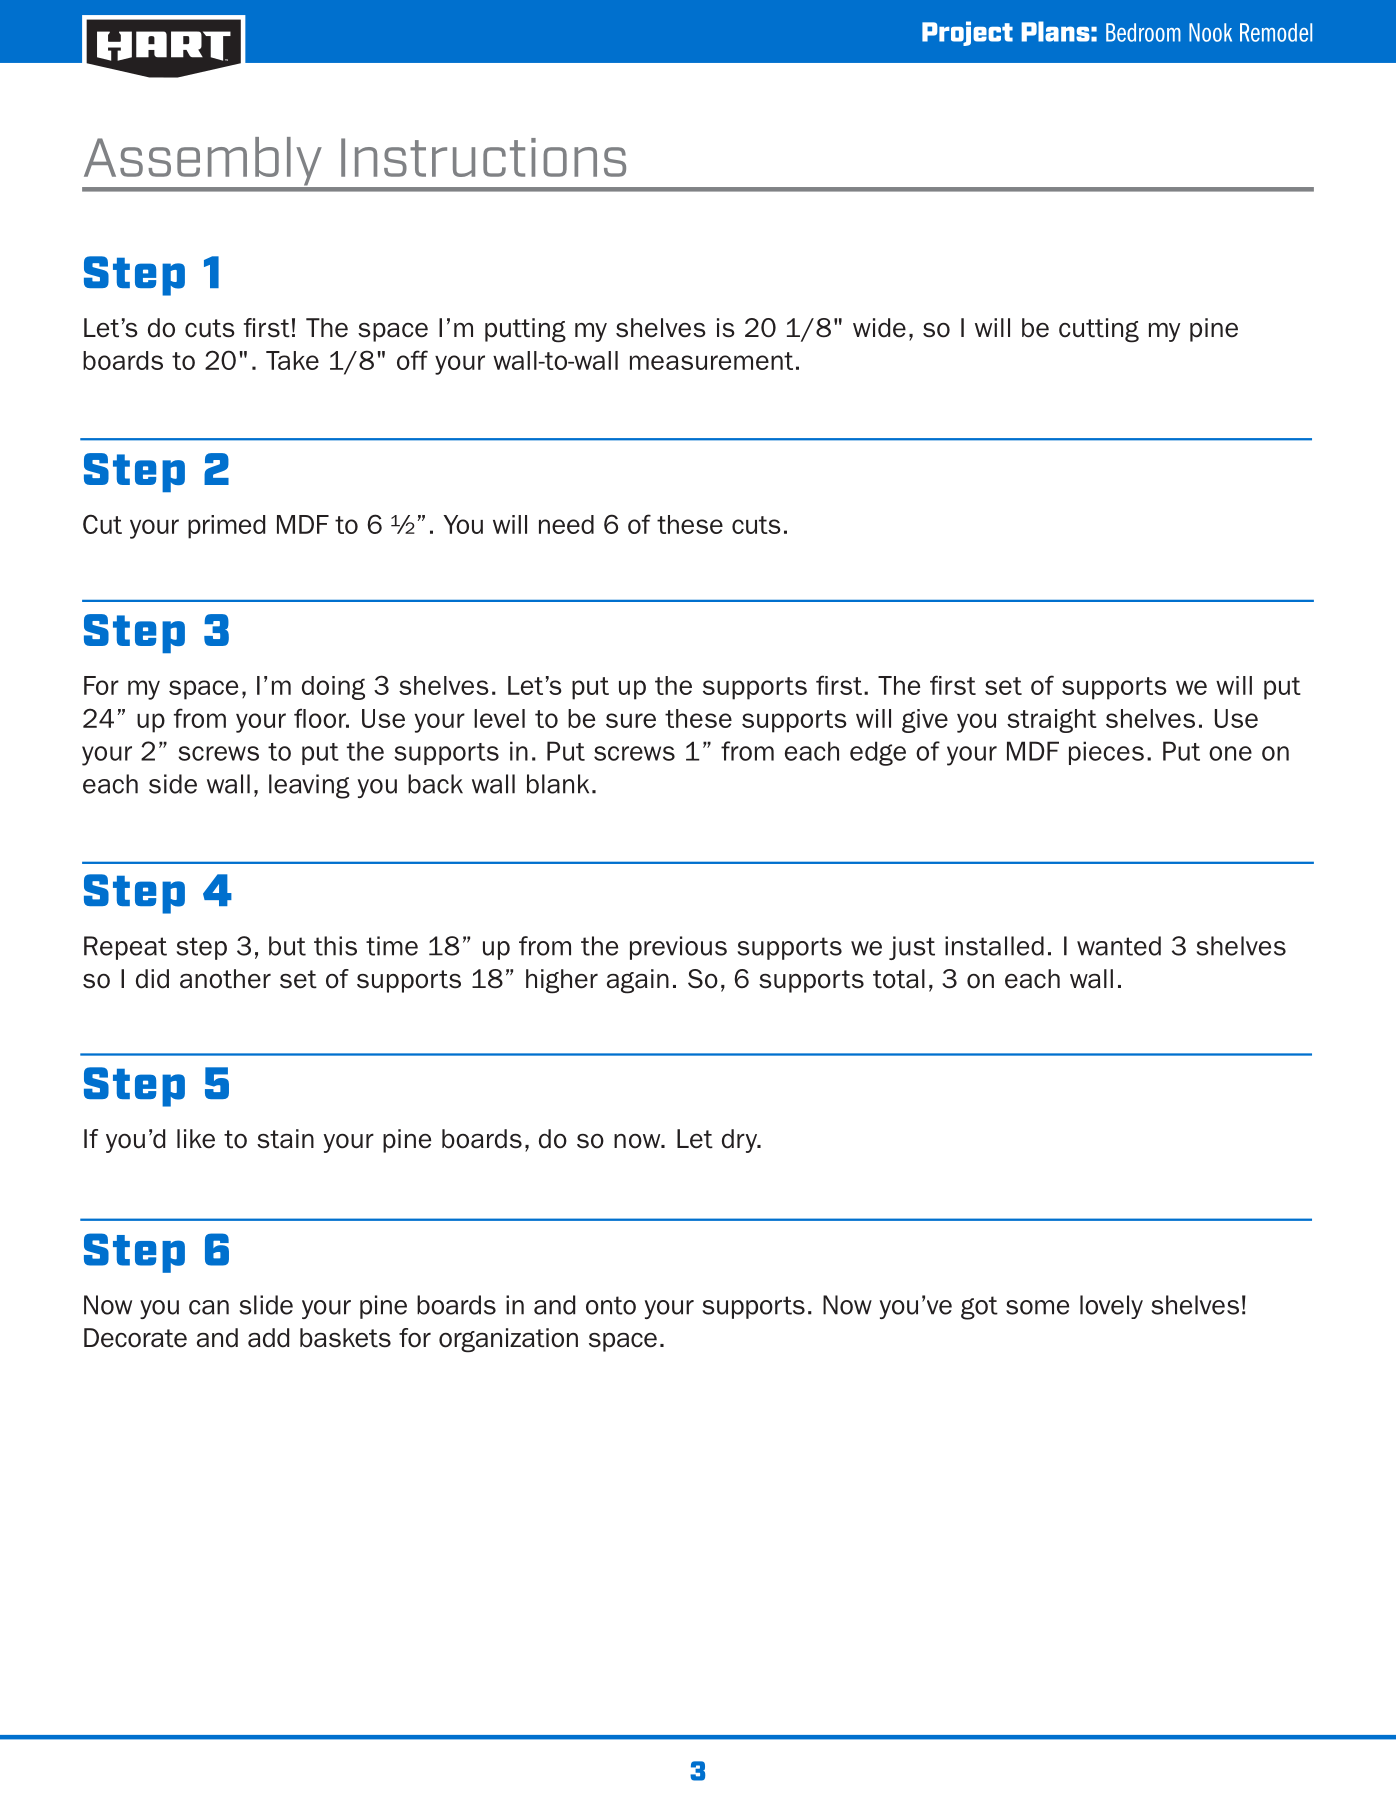 Image resolution: width=1396 pixels, height=1806 pixels. I want to click on straight, so click(1052, 721).
